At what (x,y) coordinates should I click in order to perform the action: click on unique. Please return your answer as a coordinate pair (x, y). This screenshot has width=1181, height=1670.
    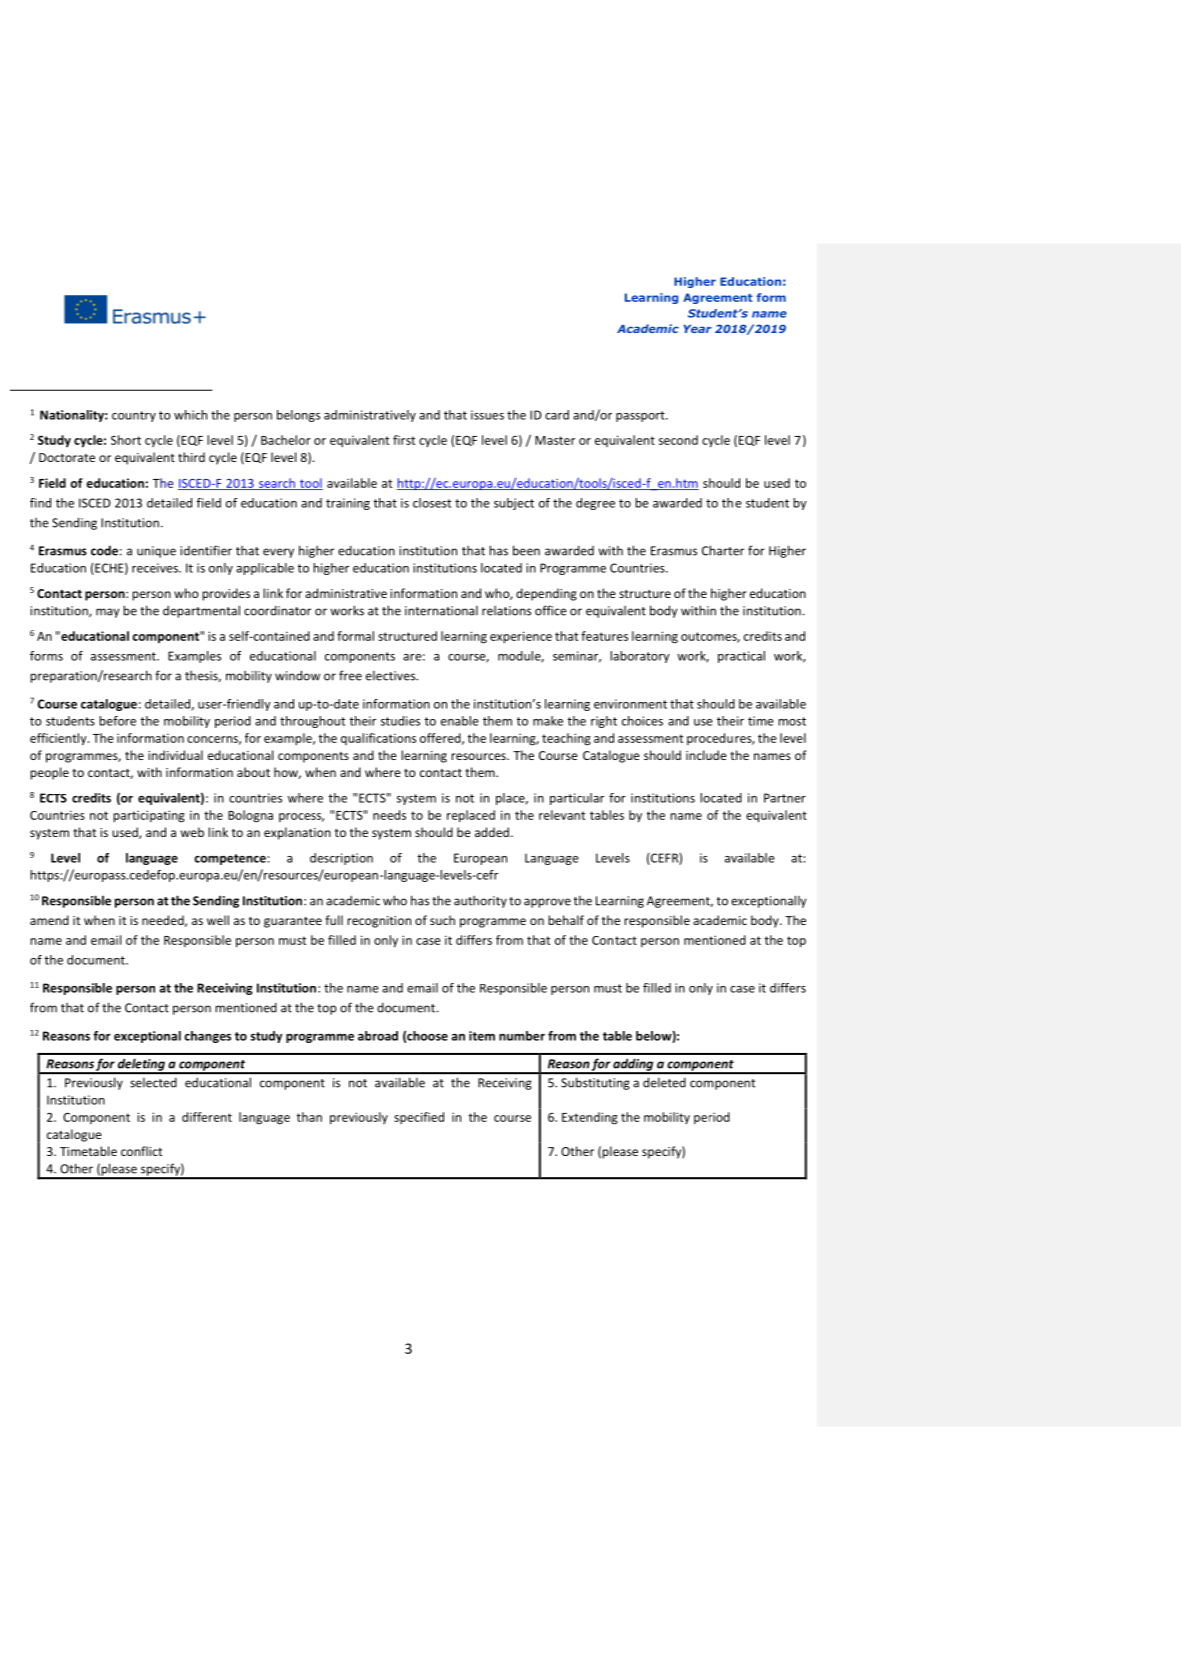
    Looking at the image, I should click on (156, 552).
